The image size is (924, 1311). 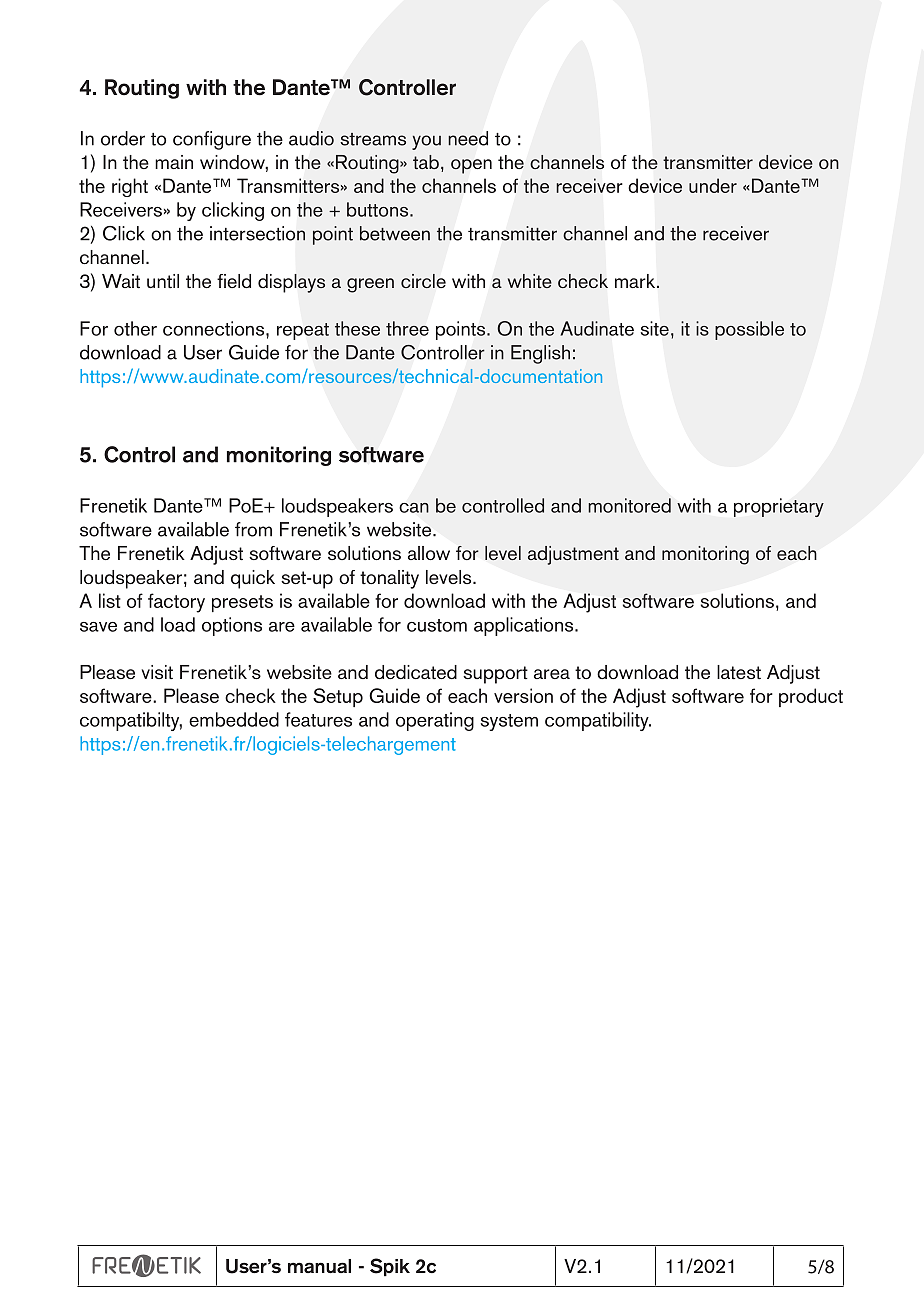 What do you see at coordinates (739, 672) in the screenshot?
I see `latest` at bounding box center [739, 672].
